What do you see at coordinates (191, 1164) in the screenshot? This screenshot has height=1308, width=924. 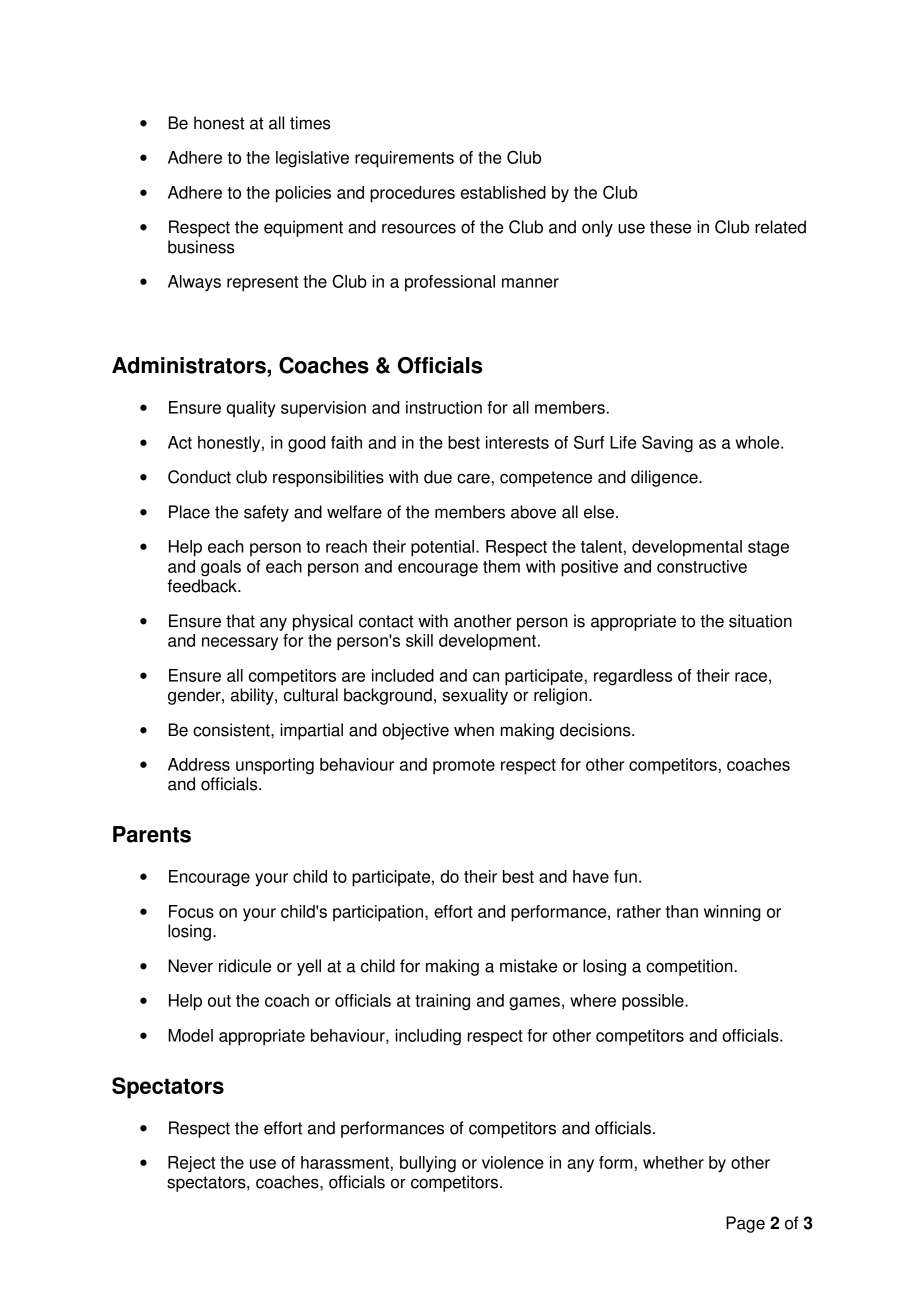 I see `Reject` at bounding box center [191, 1164].
